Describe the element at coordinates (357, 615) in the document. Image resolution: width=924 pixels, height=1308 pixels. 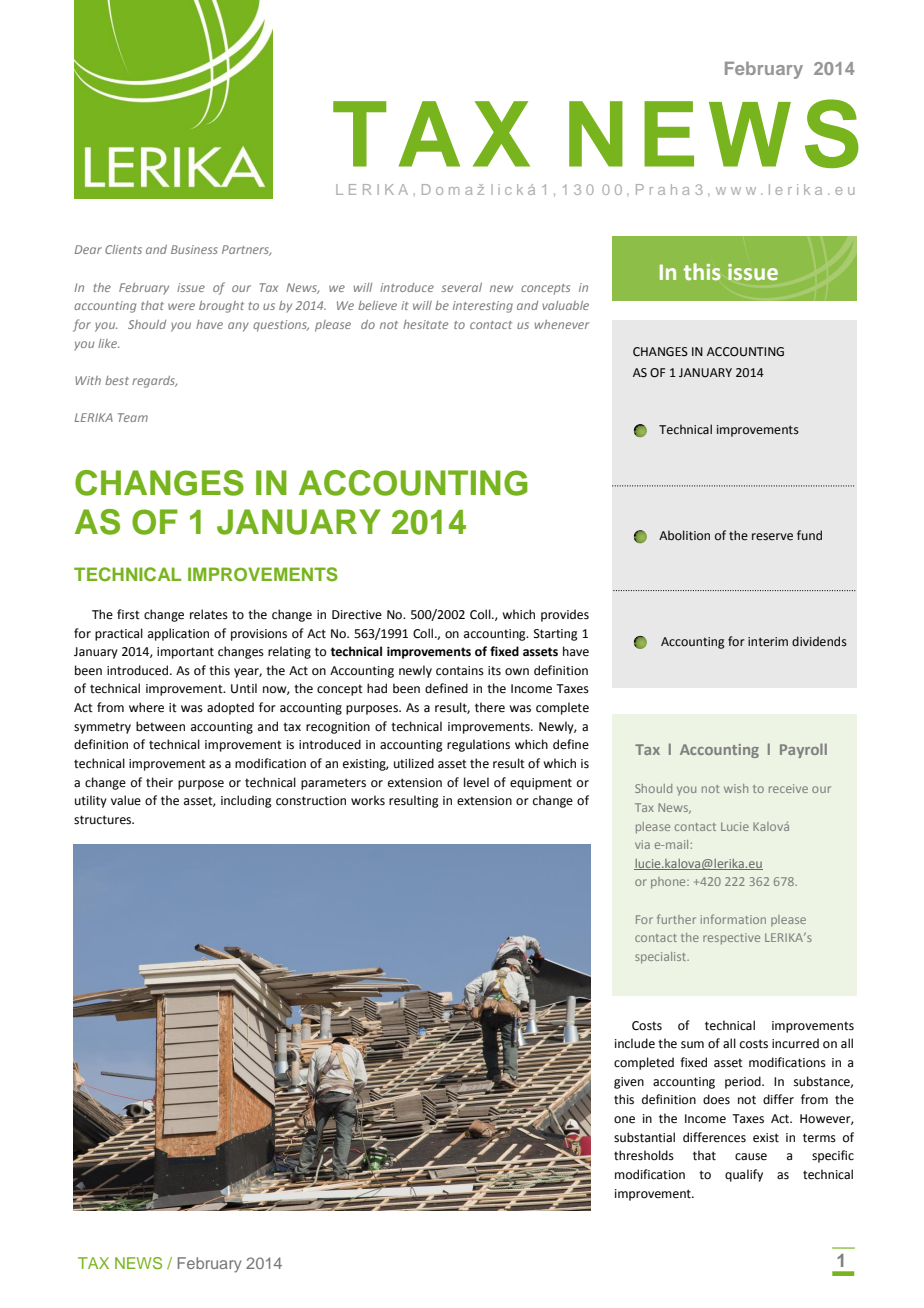
I see `Directive` at that location.
